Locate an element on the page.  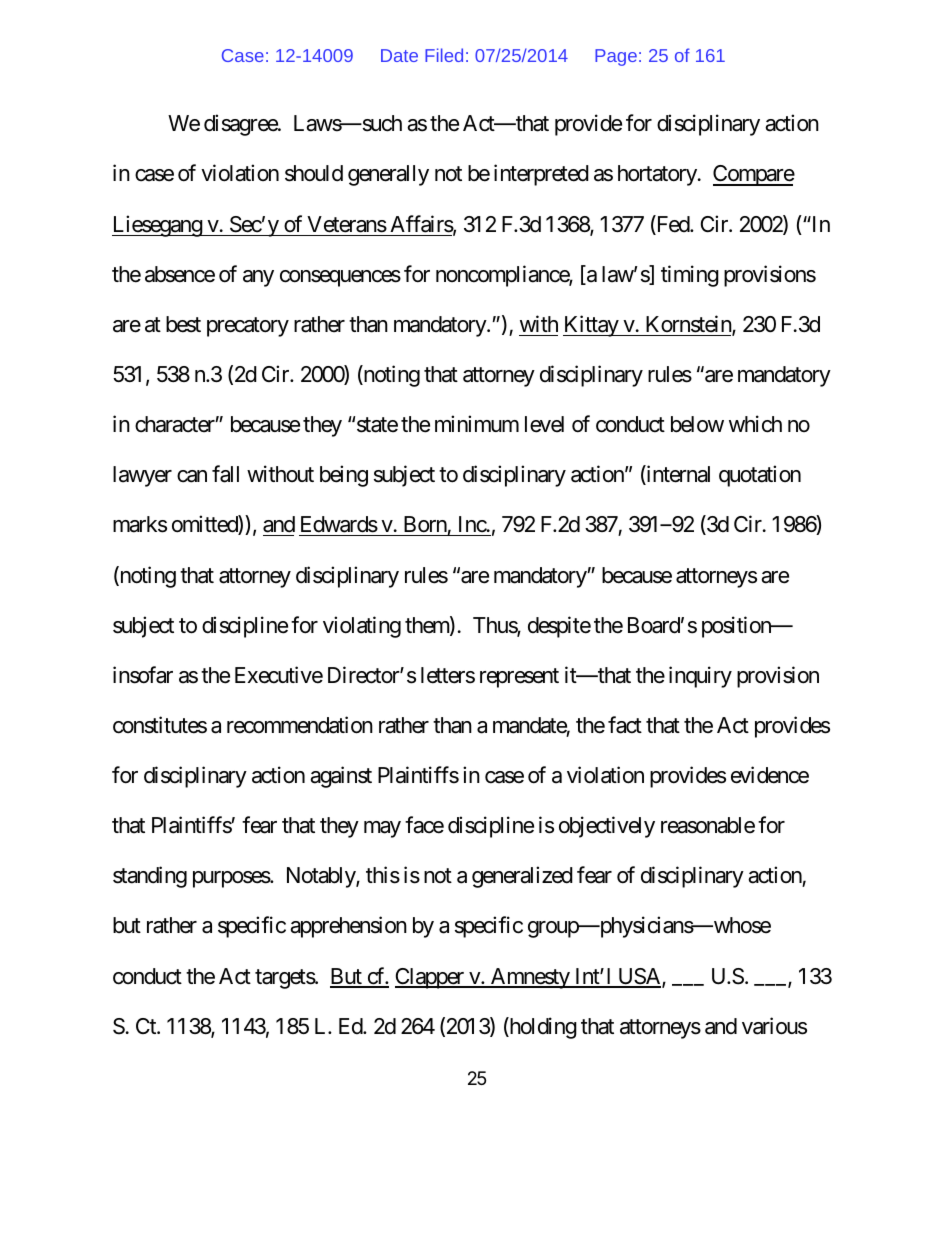
Page is located at coordinates (616, 57).
